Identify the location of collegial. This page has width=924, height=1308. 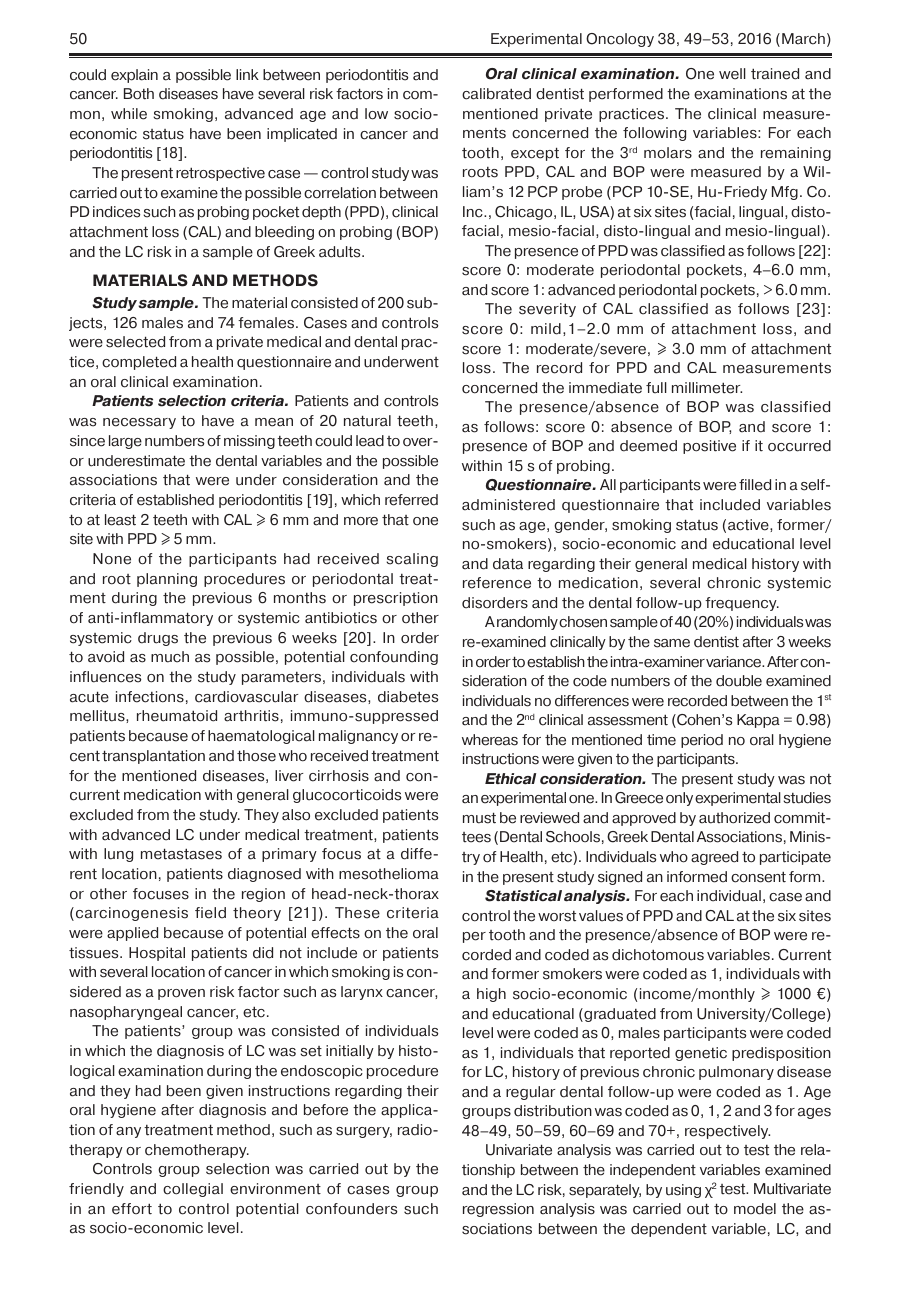
(193, 1190).
